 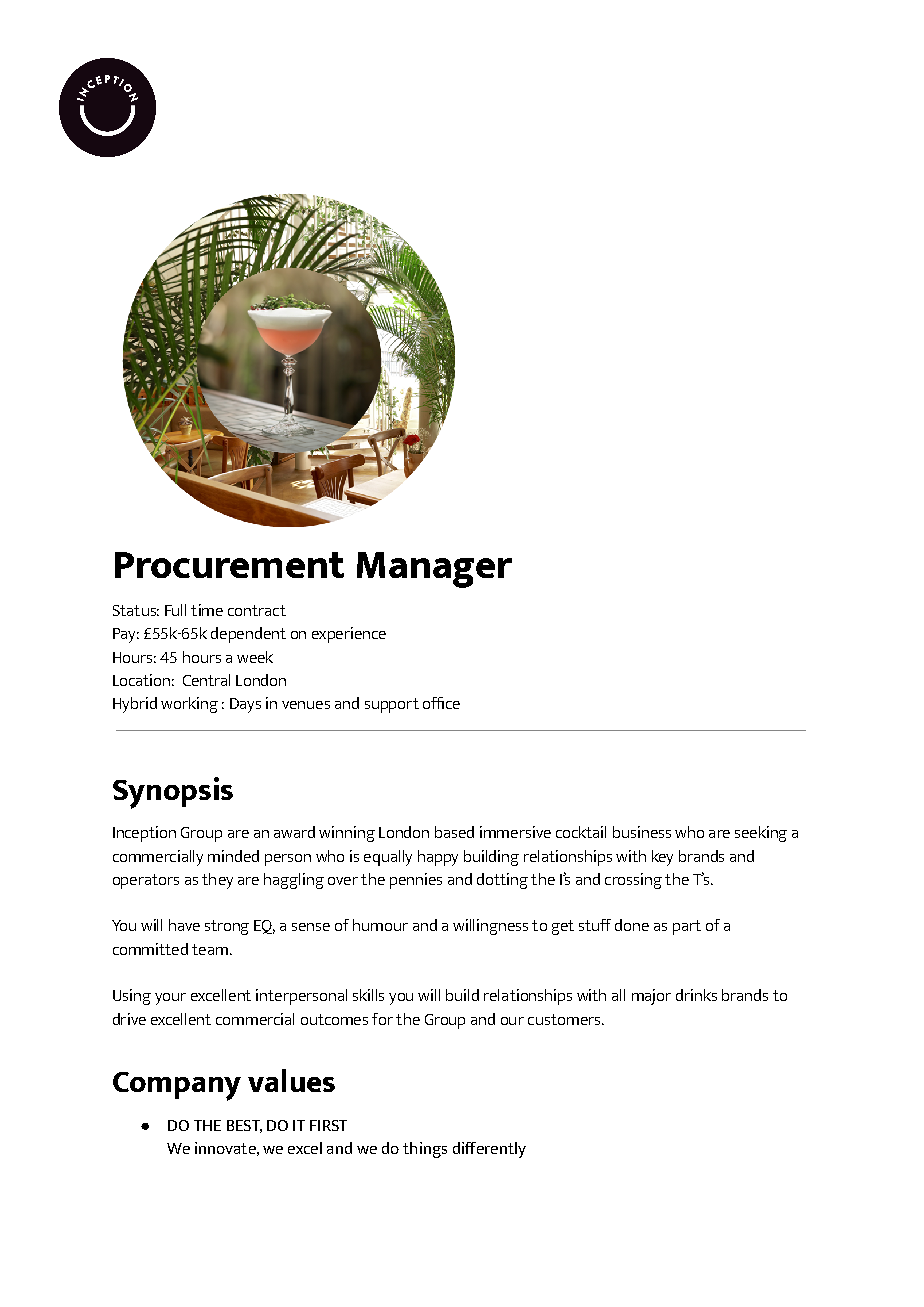 What do you see at coordinates (662, 858) in the image?
I see `key` at bounding box center [662, 858].
